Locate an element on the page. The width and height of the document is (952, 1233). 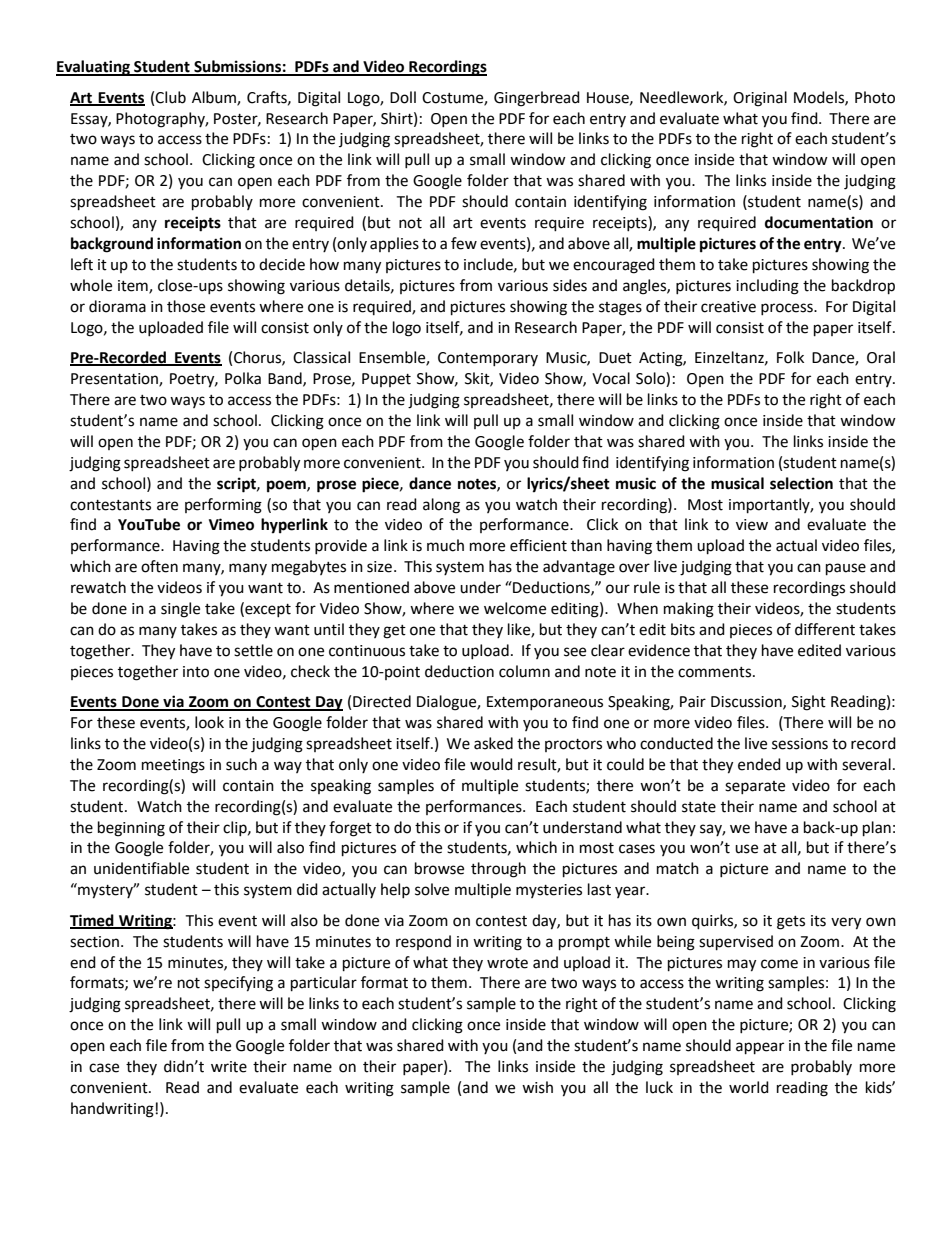
much is located at coordinates (445, 545).
